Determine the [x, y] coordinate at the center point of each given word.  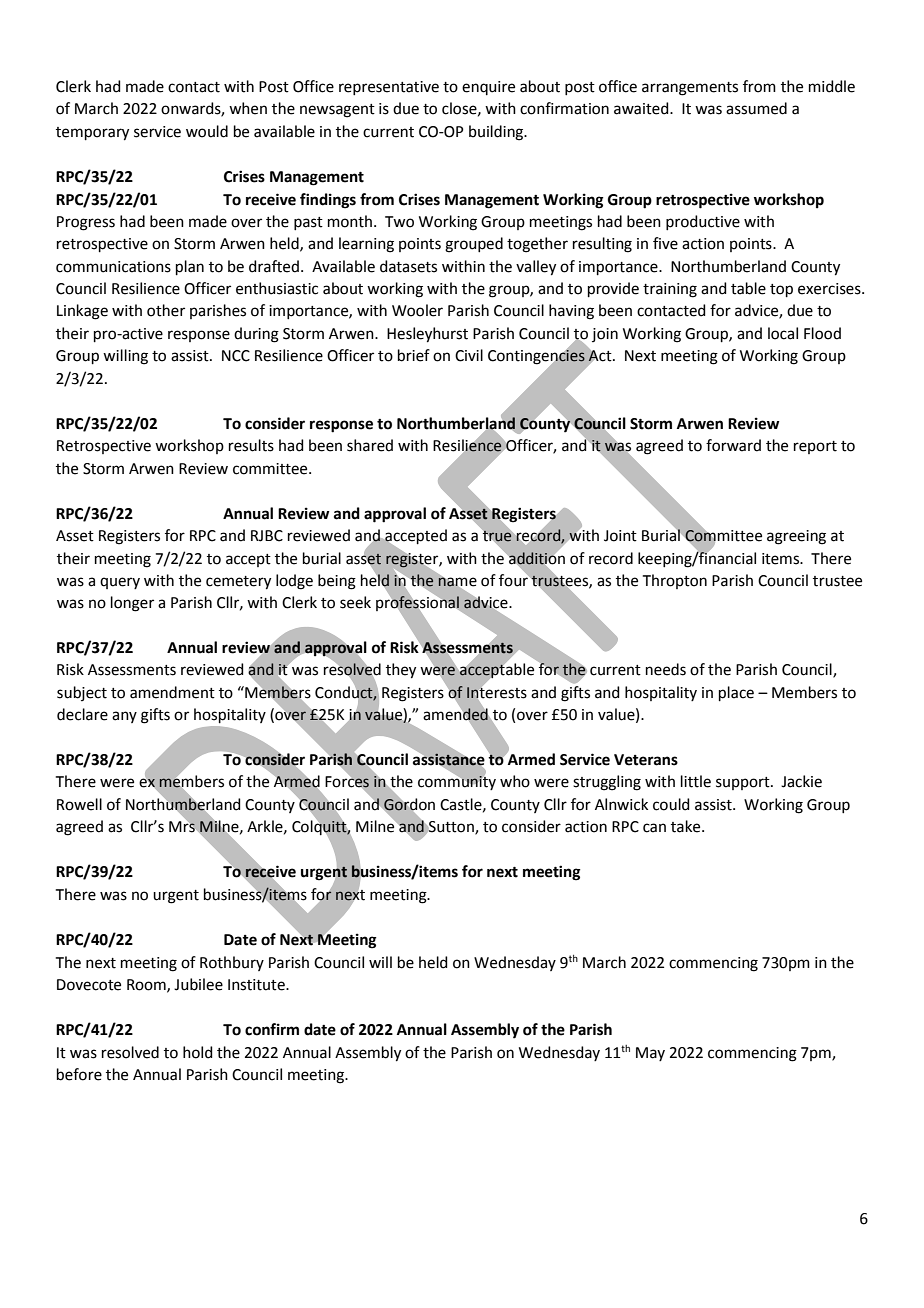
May [650, 1054]
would [207, 131]
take [687, 826]
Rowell [79, 804]
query [120, 583]
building [497, 133]
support [744, 783]
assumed [756, 108]
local [783, 333]
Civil [469, 355]
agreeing [796, 537]
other [166, 310]
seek [355, 602]
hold [198, 1052]
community [457, 782]
